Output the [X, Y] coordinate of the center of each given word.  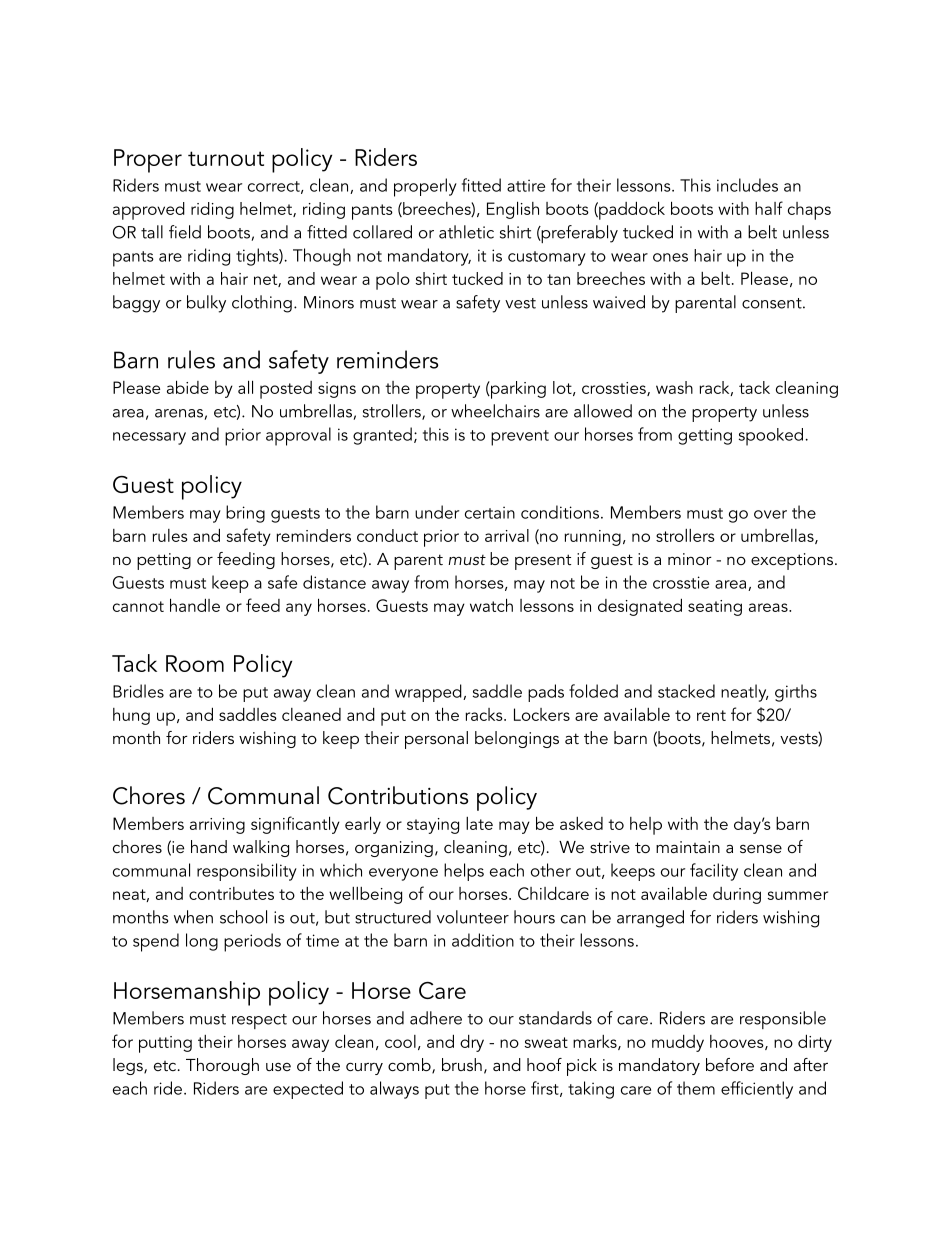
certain [490, 512]
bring [245, 514]
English [513, 210]
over [770, 514]
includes [747, 185]
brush [462, 1064]
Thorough [222, 1066]
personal [436, 740]
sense [761, 848]
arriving [217, 826]
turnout [226, 158]
